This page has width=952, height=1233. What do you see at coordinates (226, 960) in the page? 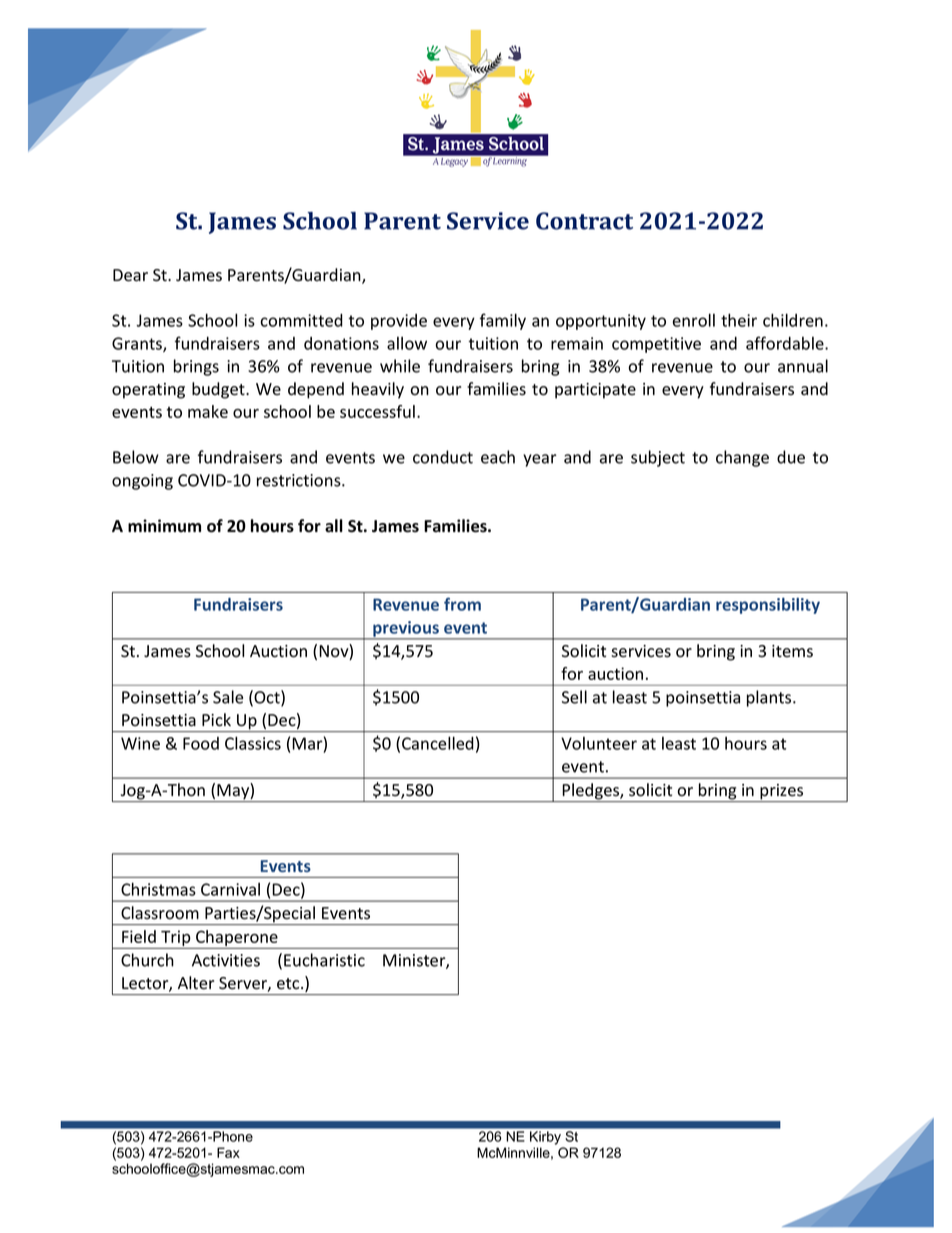
I see `Activities` at bounding box center [226, 960].
